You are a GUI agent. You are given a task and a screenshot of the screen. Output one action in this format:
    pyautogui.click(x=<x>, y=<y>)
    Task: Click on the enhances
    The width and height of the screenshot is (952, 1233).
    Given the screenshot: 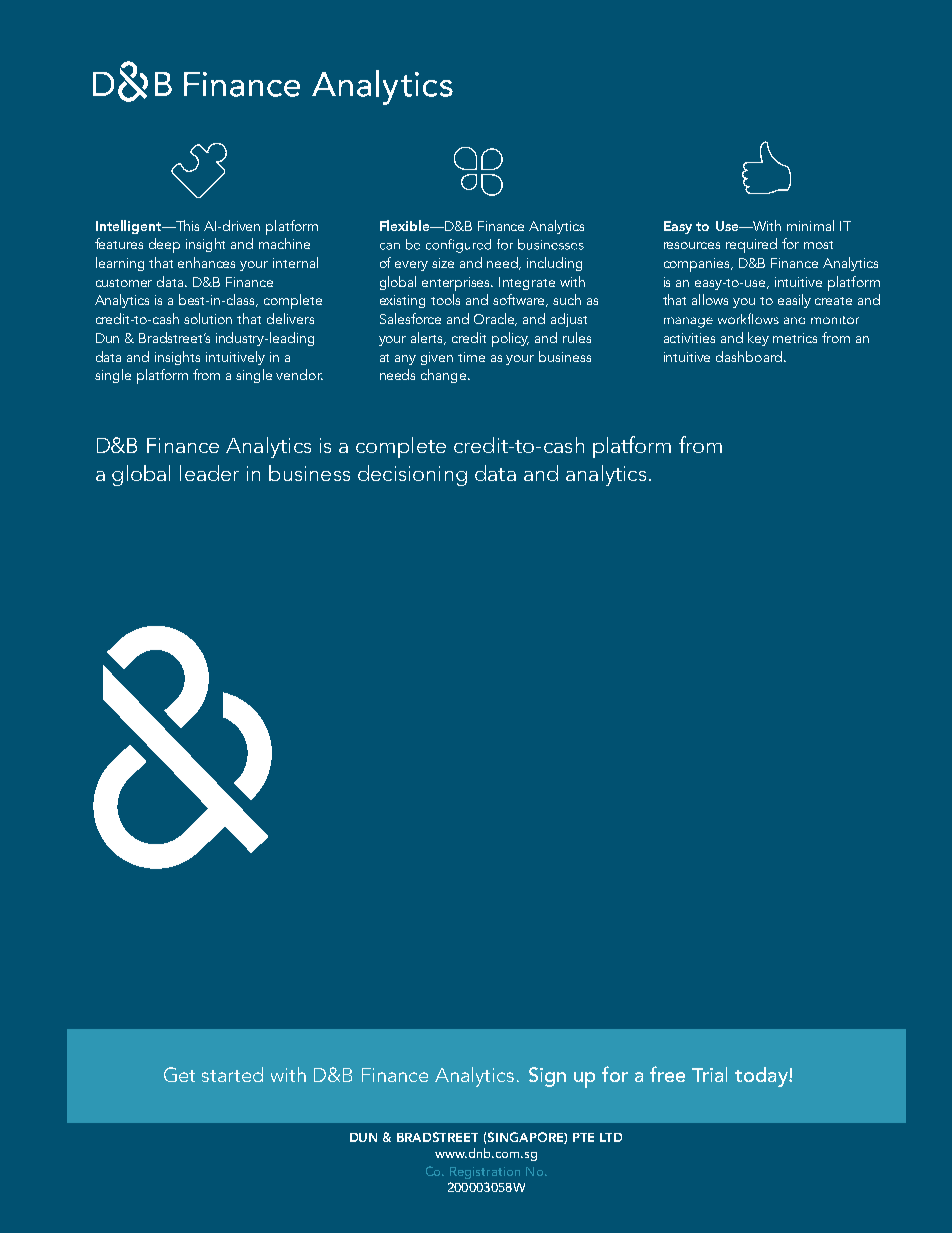 What is the action you would take?
    pyautogui.click(x=206, y=262)
